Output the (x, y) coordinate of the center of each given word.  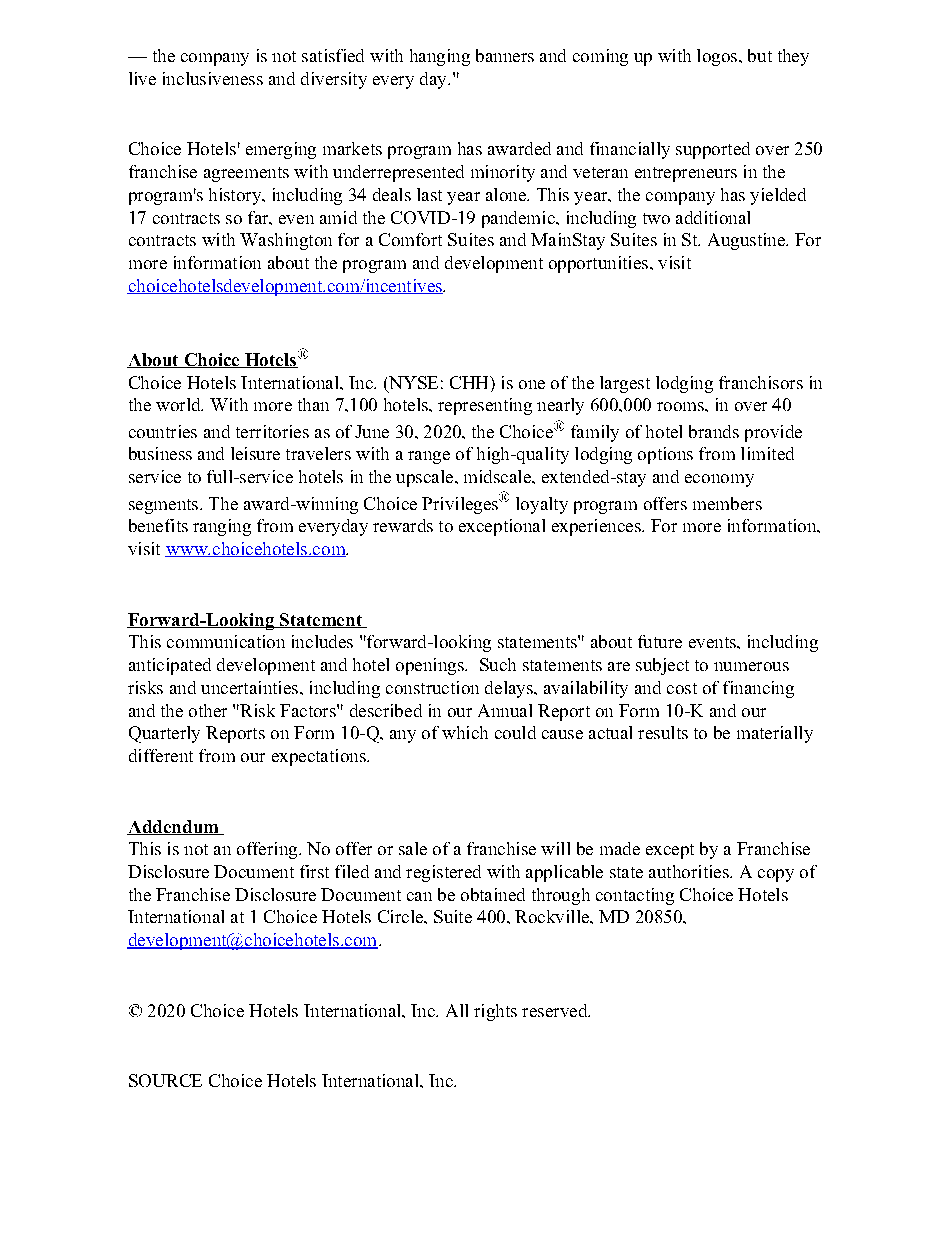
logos (718, 57)
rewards (403, 525)
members (727, 503)
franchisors (761, 382)
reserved (556, 1010)
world (179, 404)
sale (413, 848)
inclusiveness (213, 78)
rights (495, 1012)
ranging (222, 527)
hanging (440, 57)
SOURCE (165, 1080)
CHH (470, 382)
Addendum (174, 827)
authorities (690, 871)
